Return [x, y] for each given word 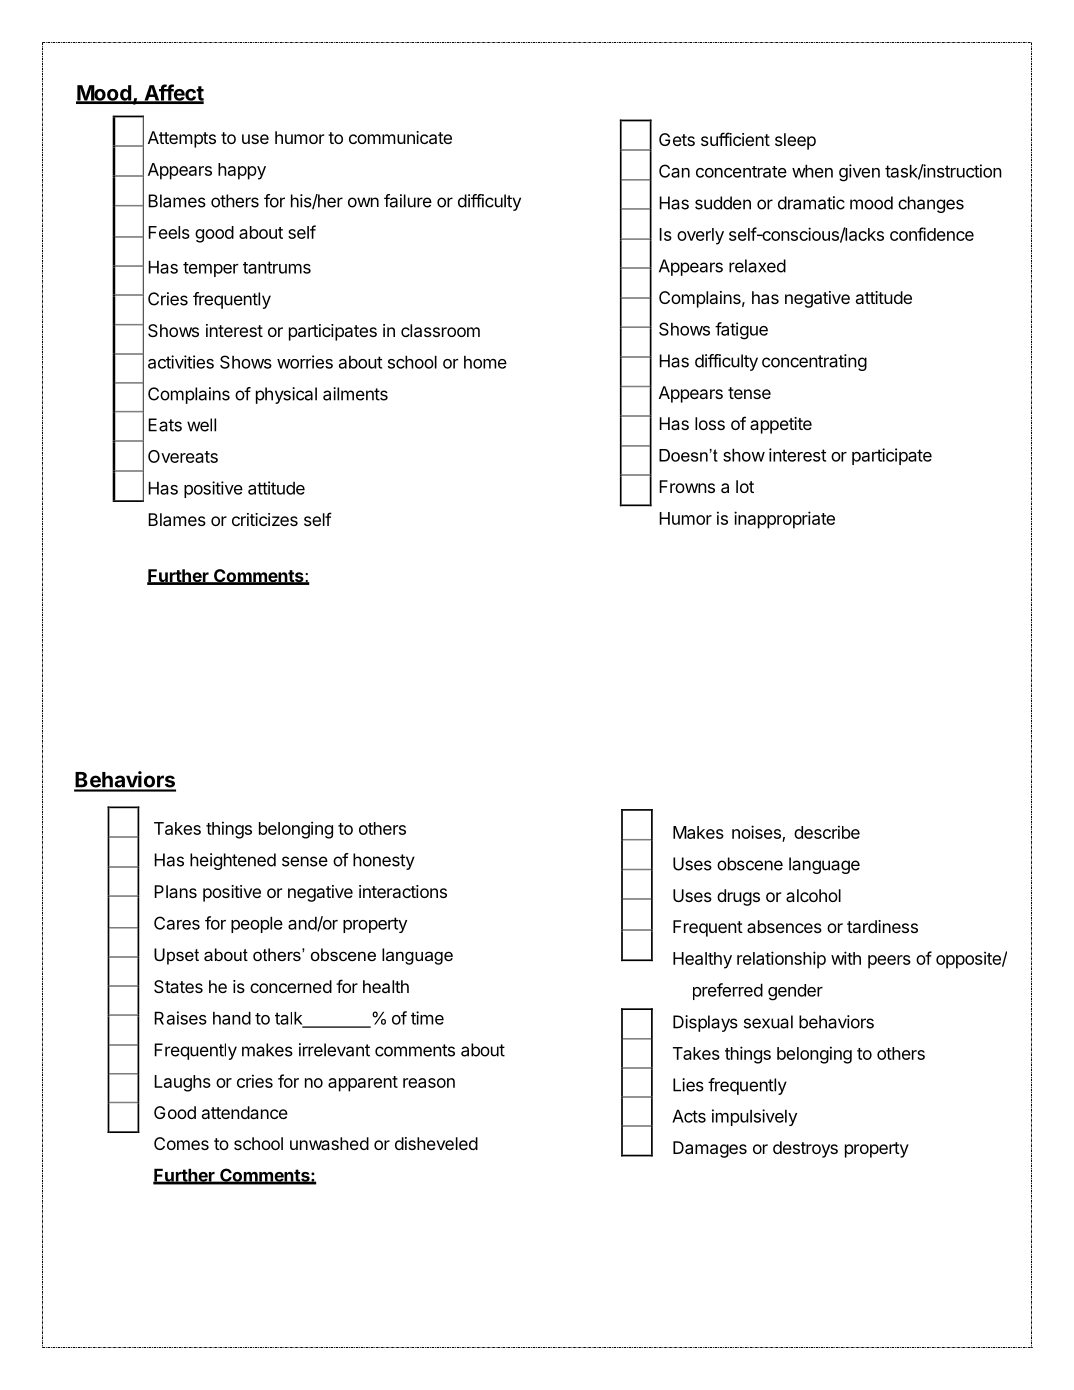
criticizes [265, 519]
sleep [795, 141]
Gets [677, 139]
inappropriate [784, 520]
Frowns [687, 486]
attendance [245, 1112]
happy [242, 171]
